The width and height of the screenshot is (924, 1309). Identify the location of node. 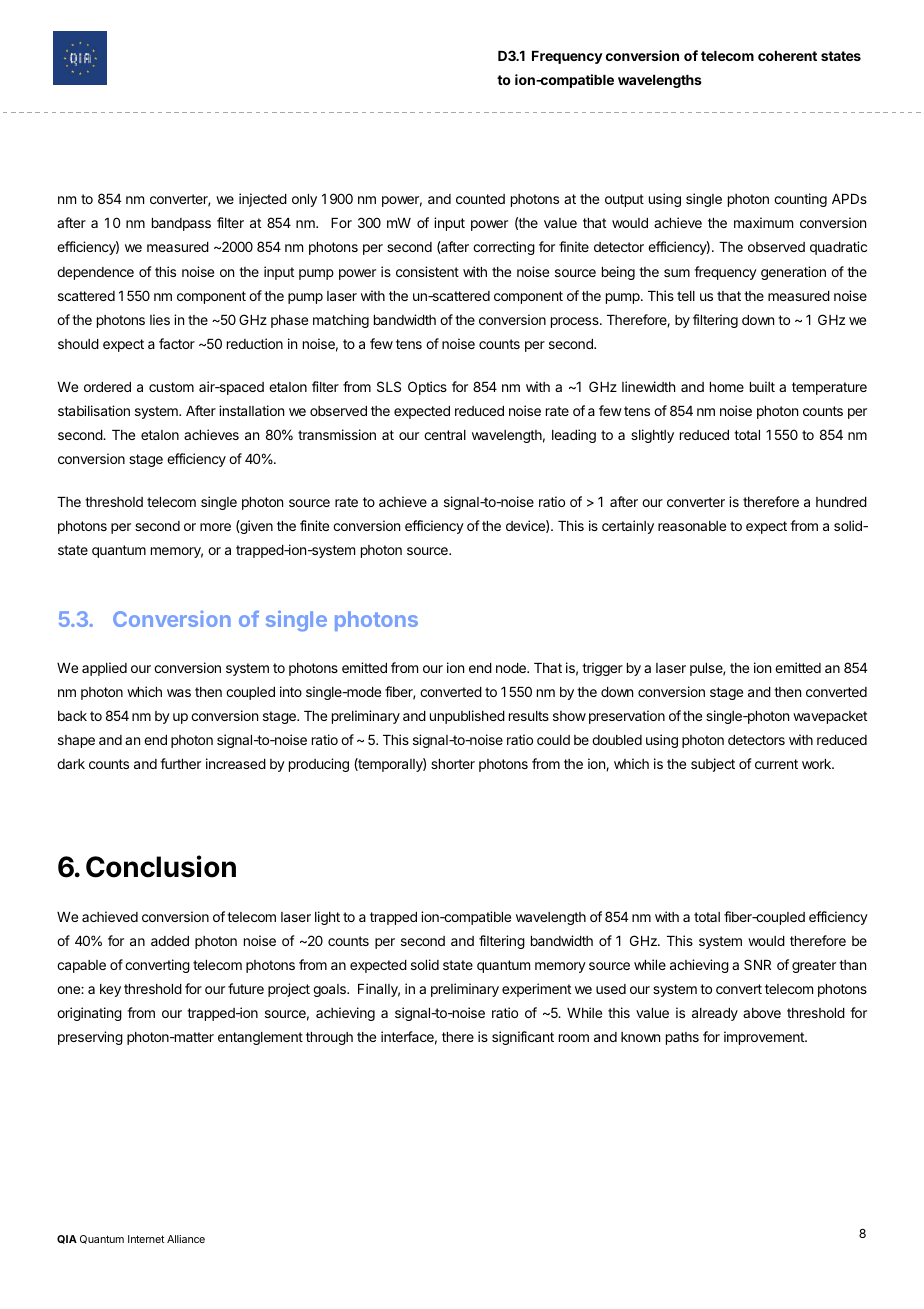
(512, 668).
